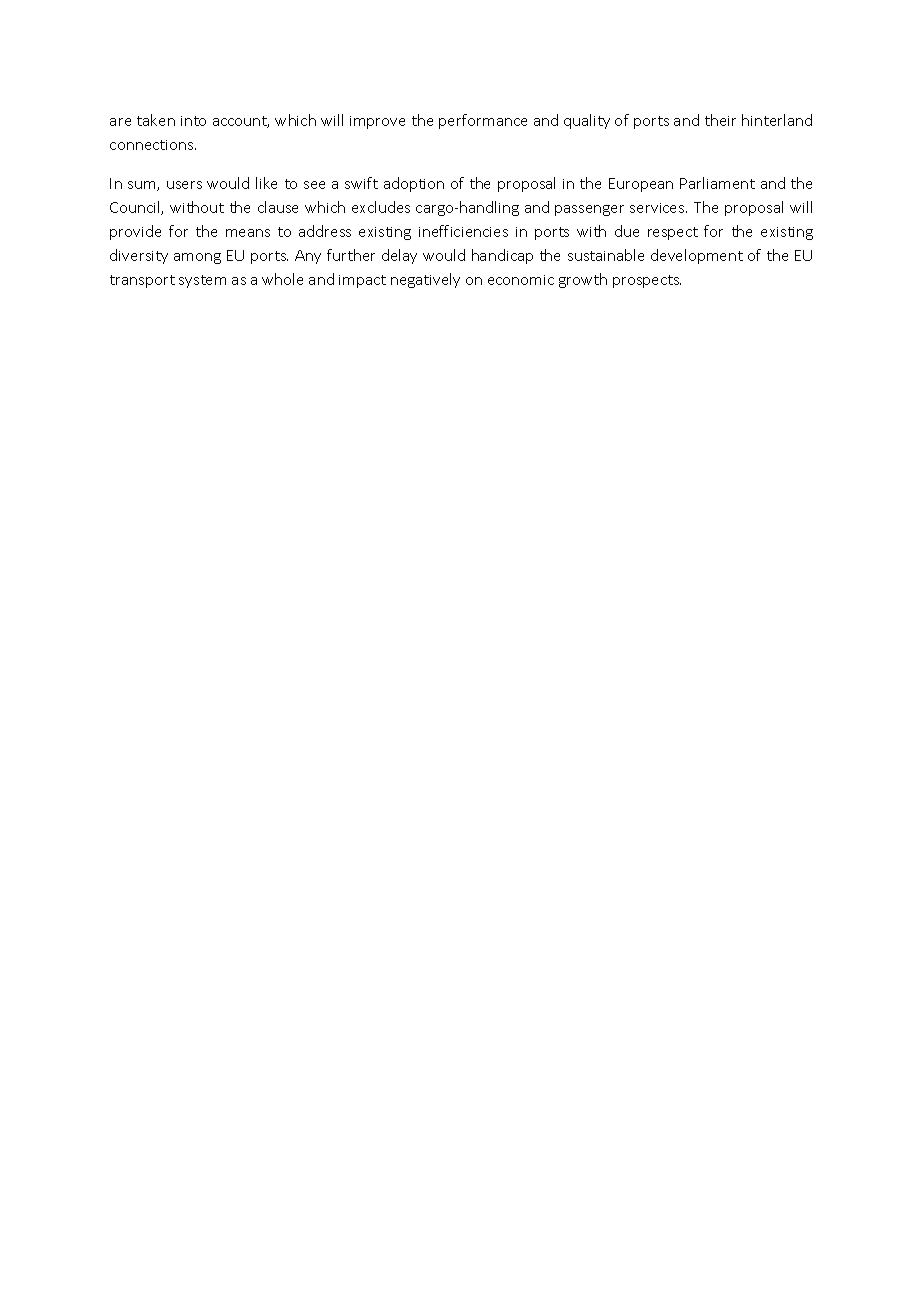 The image size is (924, 1308). What do you see at coordinates (425, 280) in the screenshot?
I see `negatively` at bounding box center [425, 280].
